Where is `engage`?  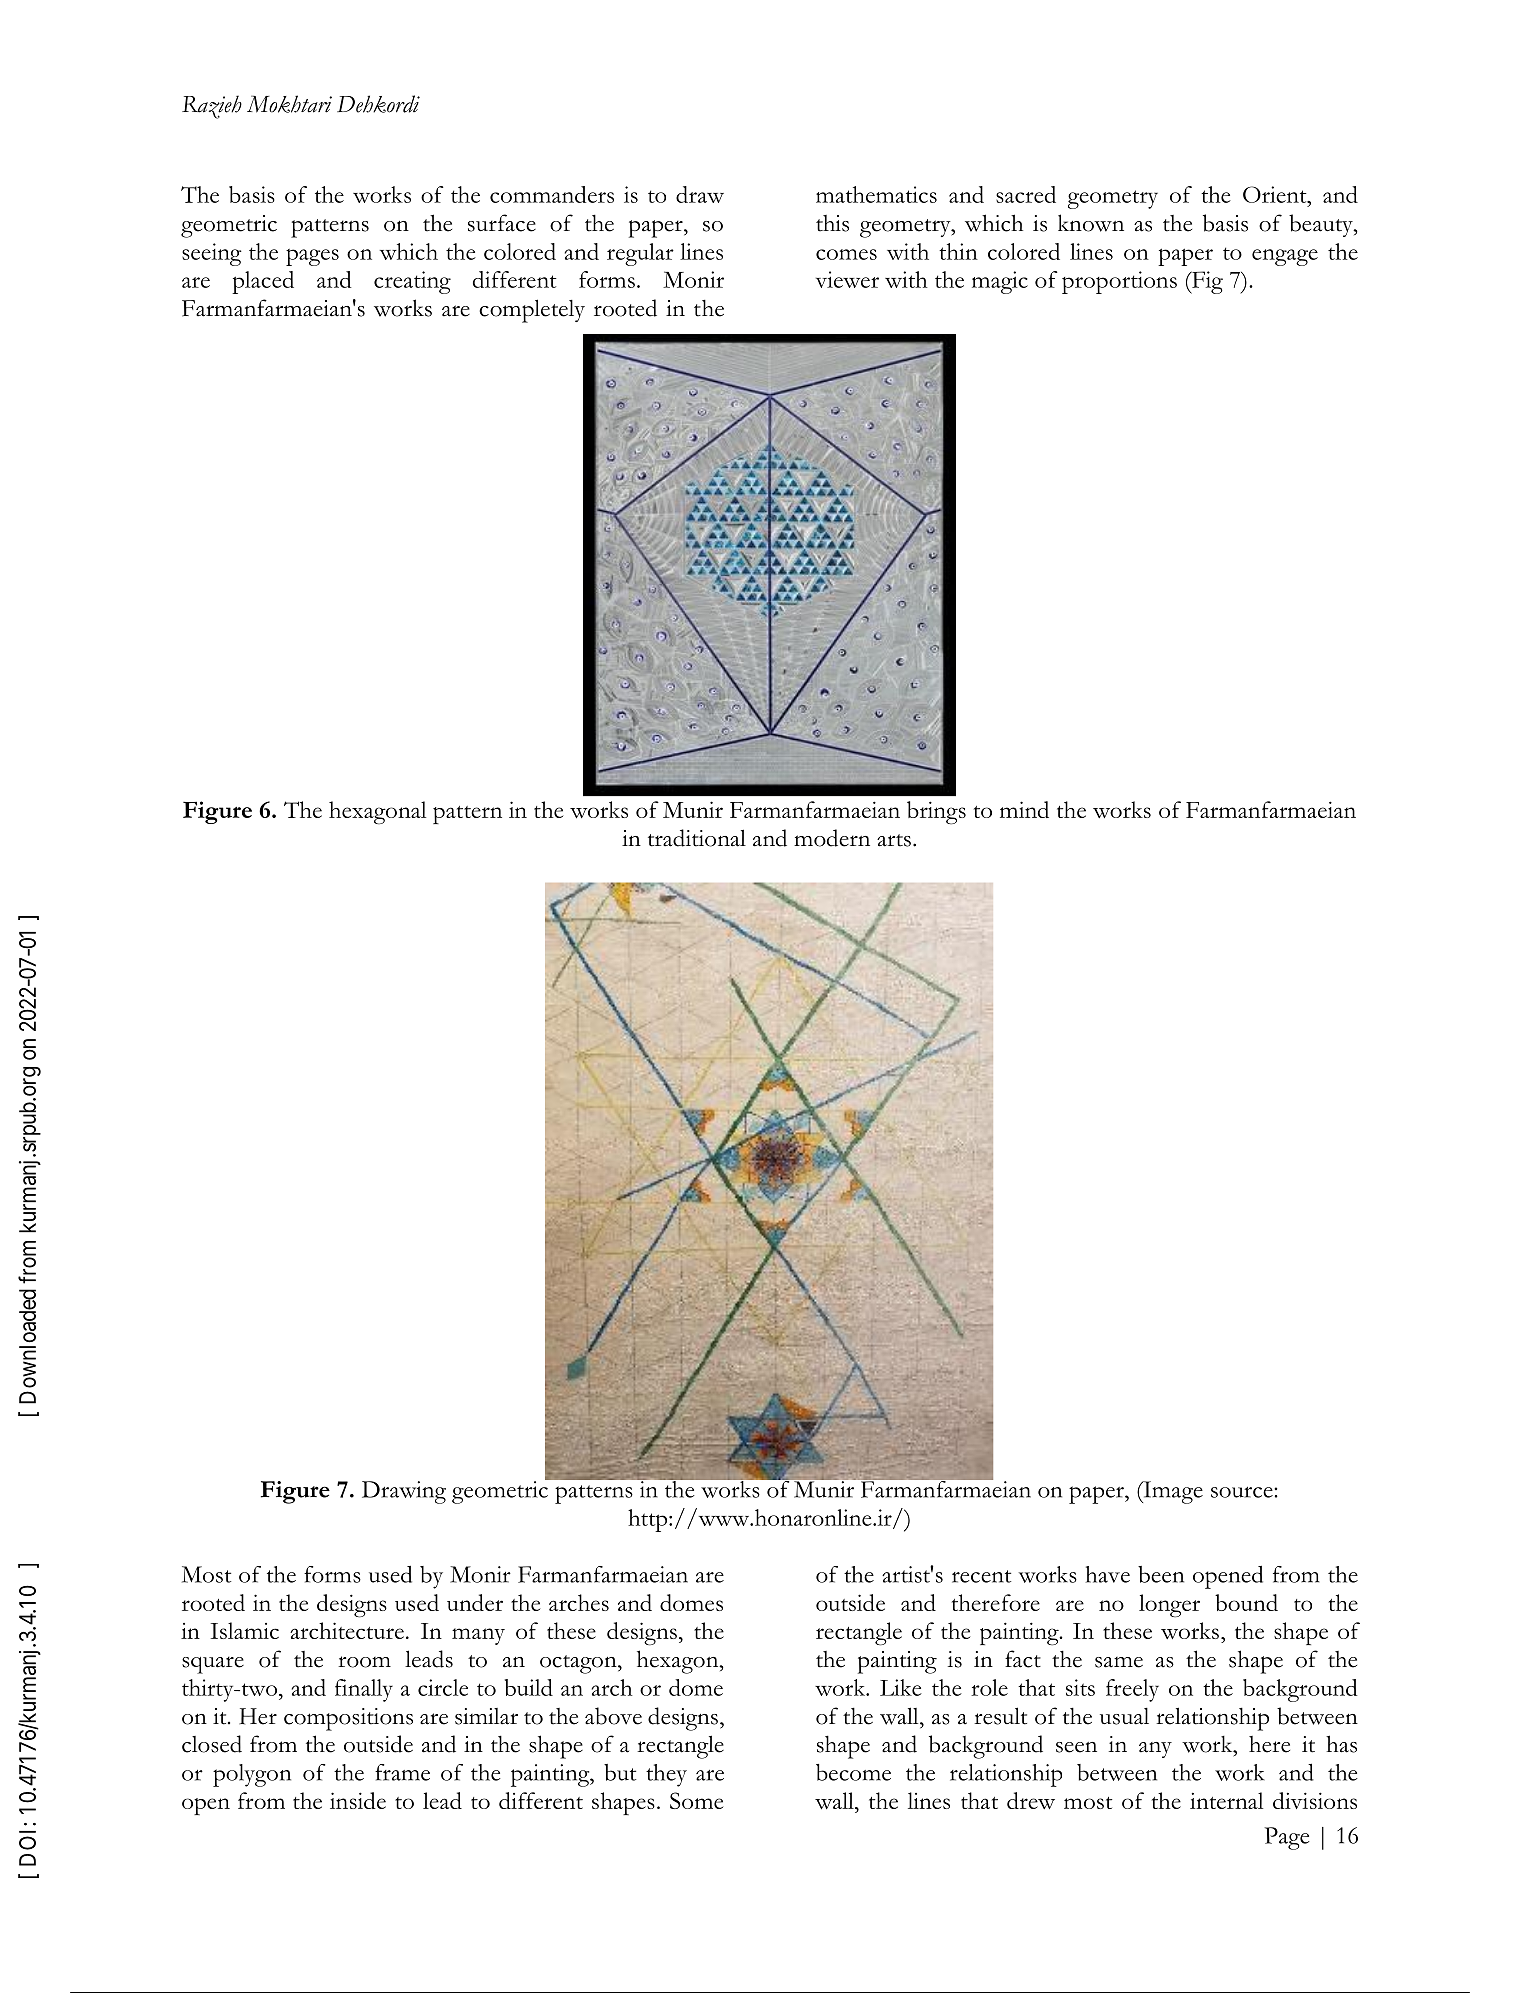
engage is located at coordinates (1285, 257).
